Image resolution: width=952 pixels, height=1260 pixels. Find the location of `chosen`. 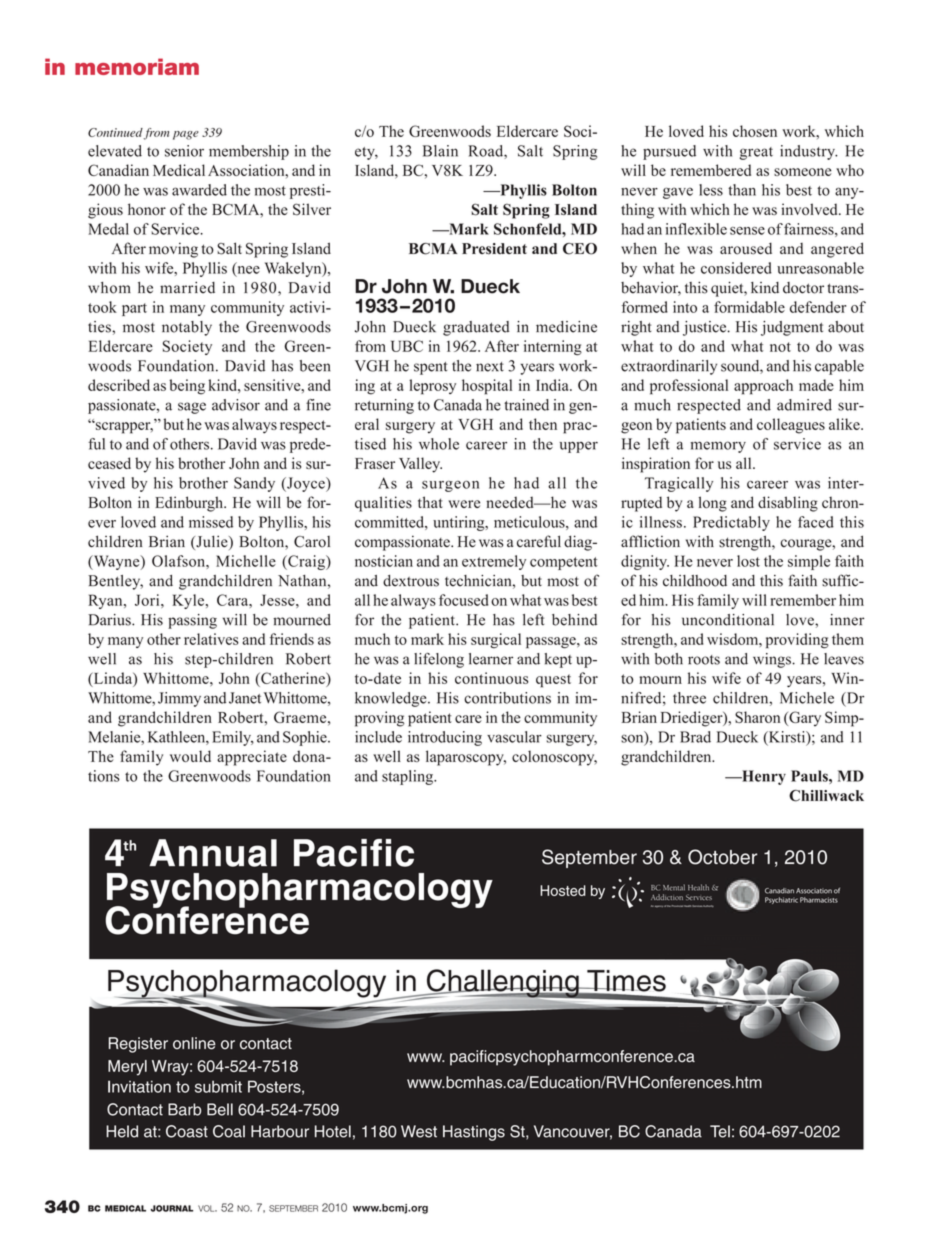

chosen is located at coordinates (755, 131).
